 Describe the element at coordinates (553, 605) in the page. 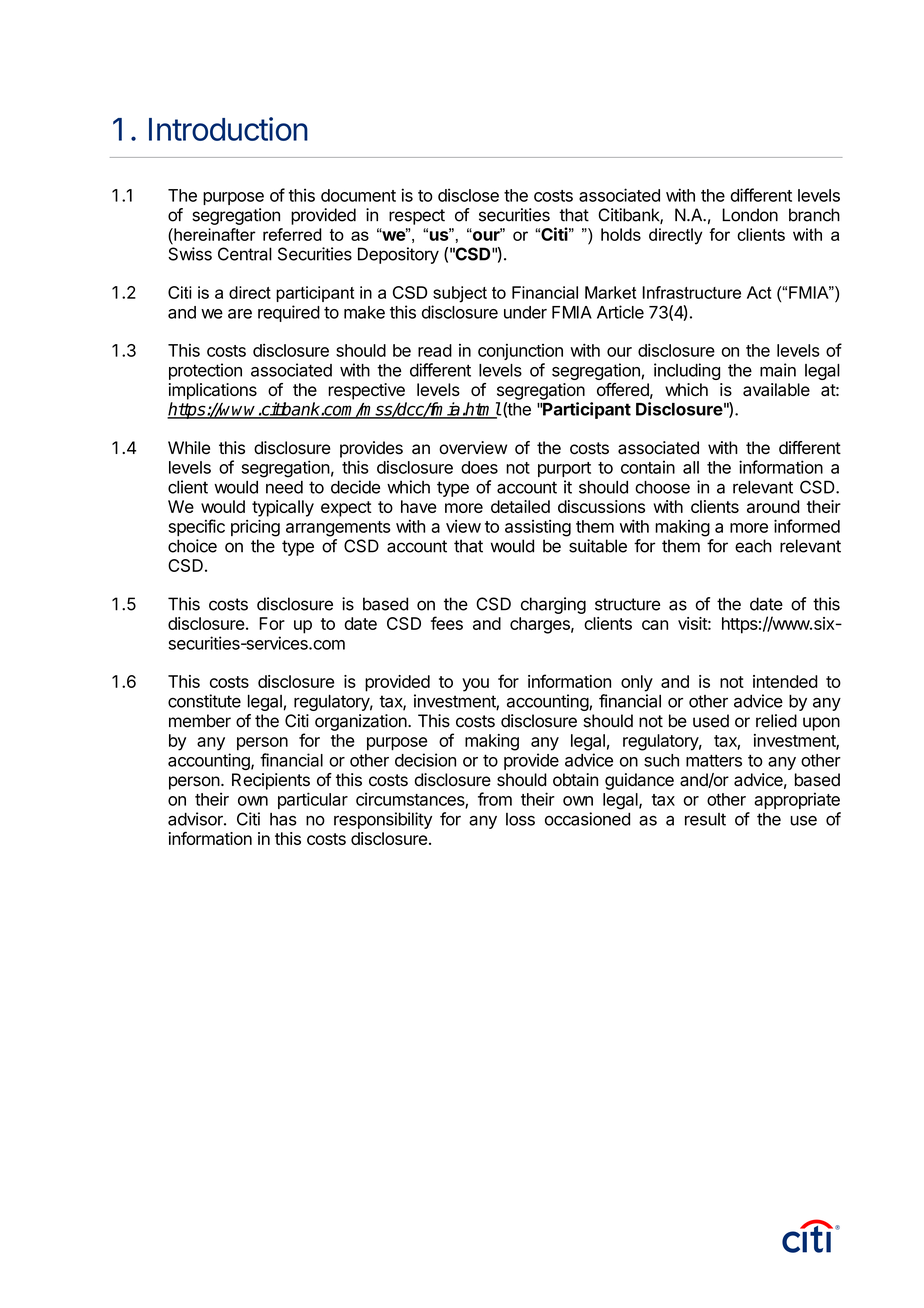

I see `charging` at that location.
